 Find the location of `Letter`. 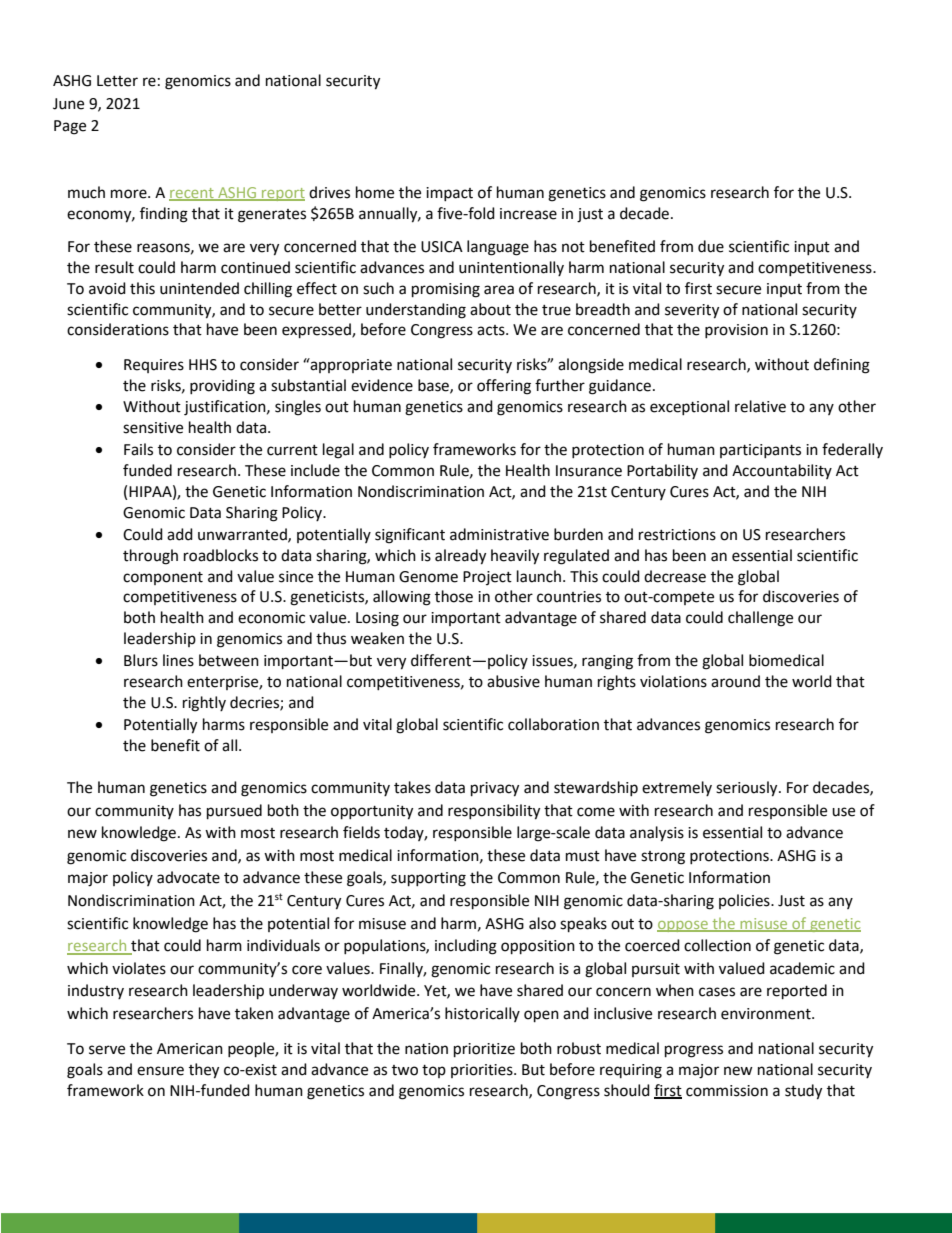

Letter is located at coordinates (117, 81).
